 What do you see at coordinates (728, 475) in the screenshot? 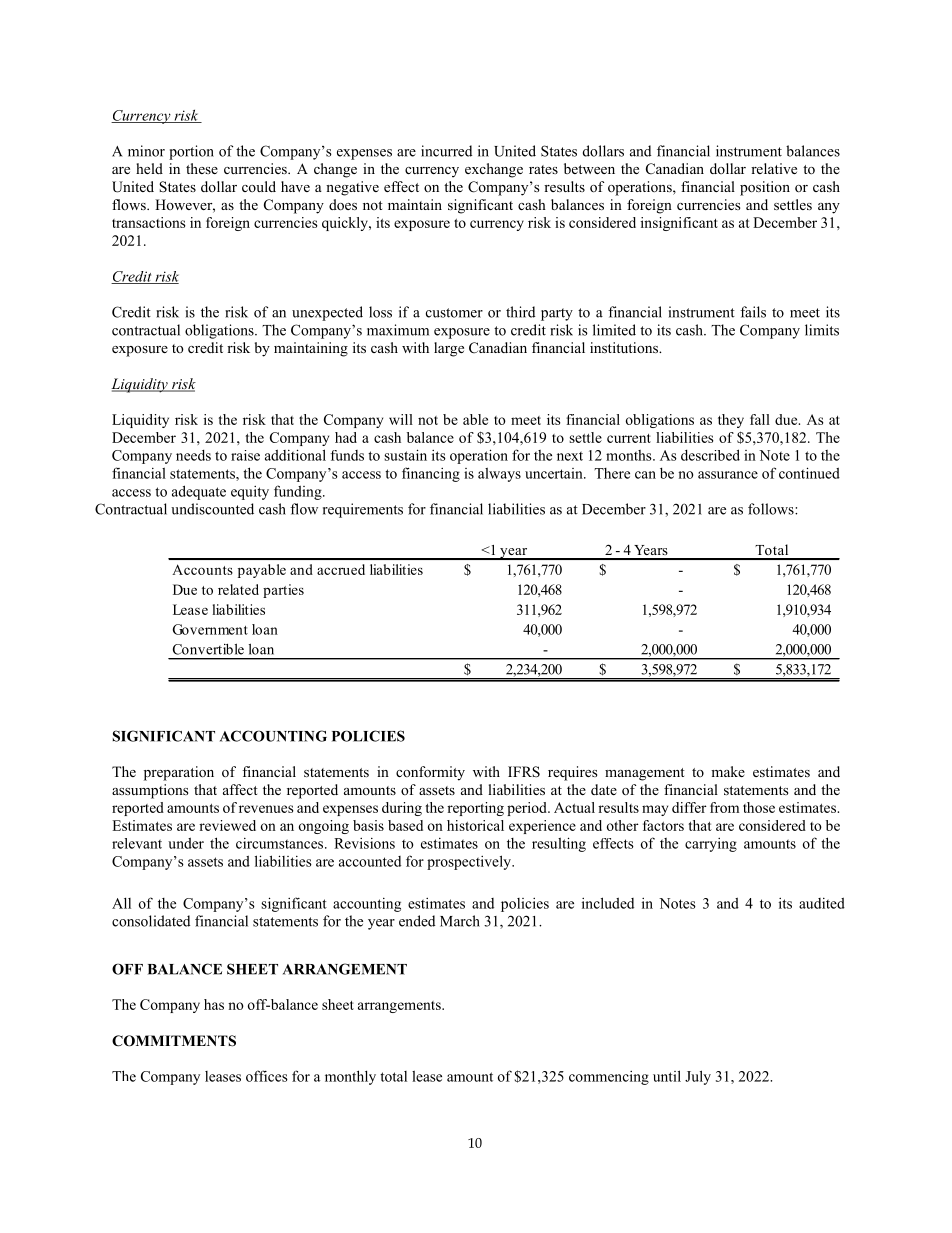
I see `assurance` at bounding box center [728, 475].
